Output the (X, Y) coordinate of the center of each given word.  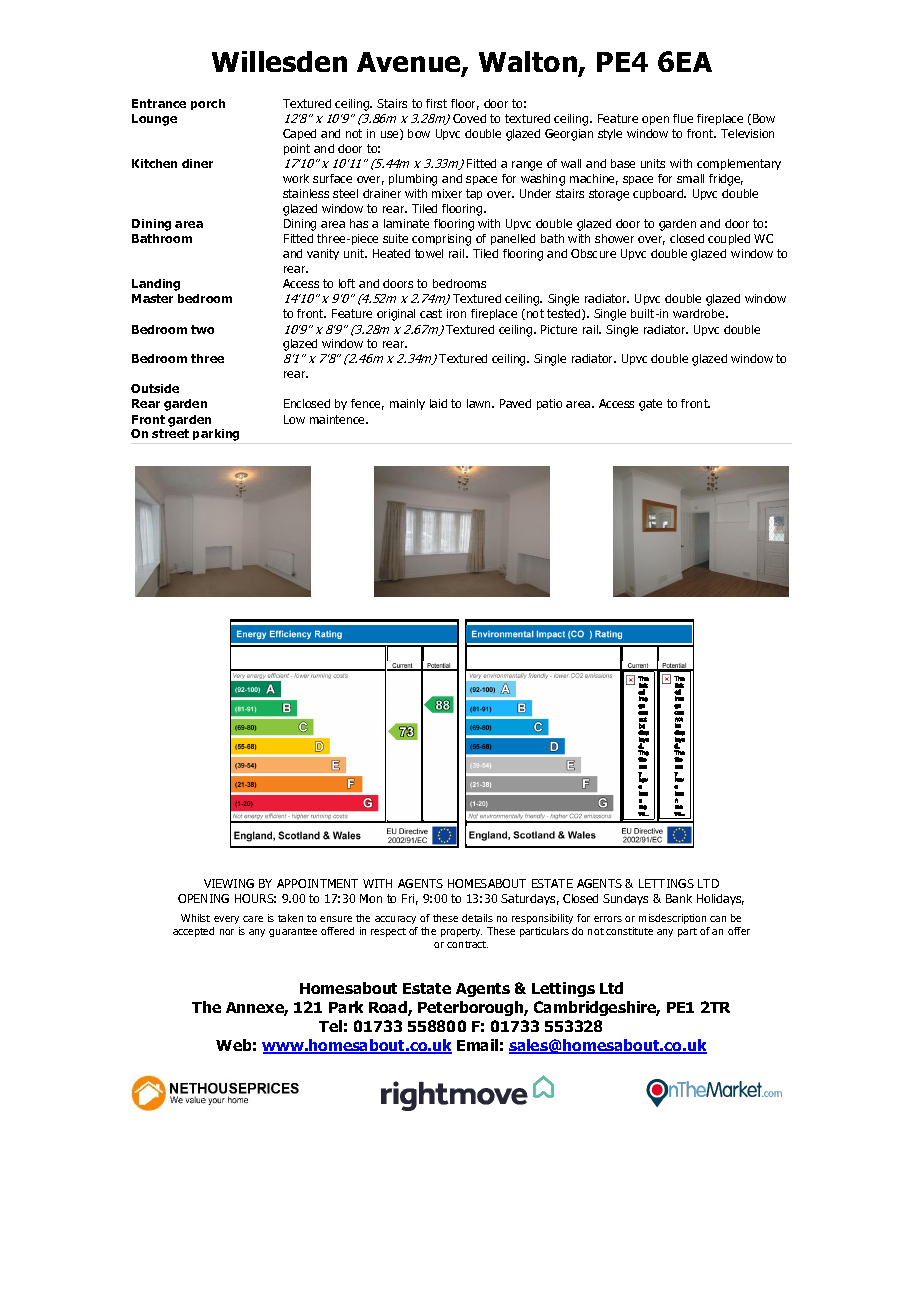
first (436, 103)
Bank (679, 898)
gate (650, 405)
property (461, 932)
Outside (155, 388)
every (226, 920)
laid (438, 403)
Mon (371, 898)
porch (208, 104)
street (170, 433)
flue (683, 118)
